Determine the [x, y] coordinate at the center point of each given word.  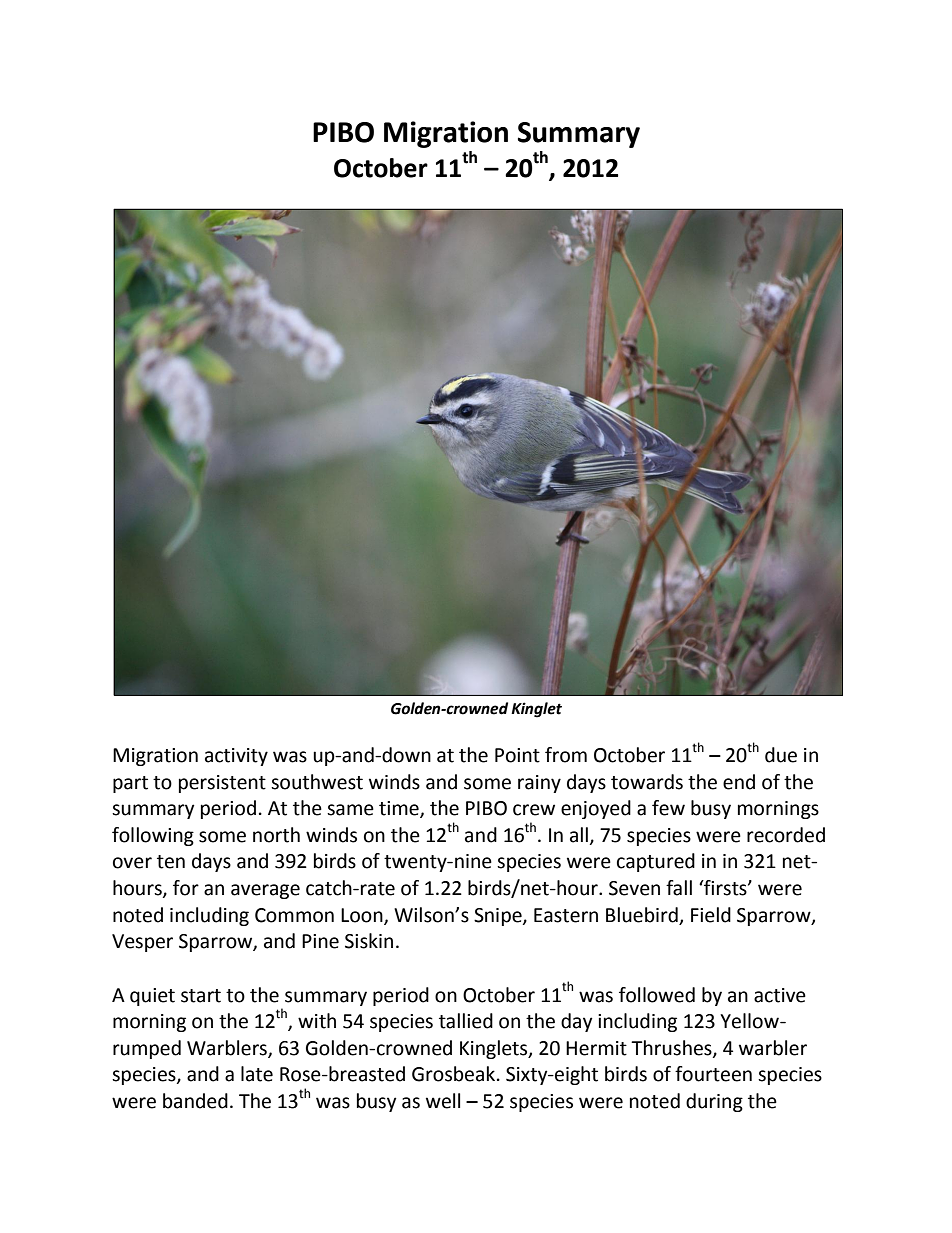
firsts [725, 888]
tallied [466, 1021]
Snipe [499, 917]
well [443, 1101]
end [739, 782]
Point [517, 755]
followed [657, 995]
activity [236, 757]
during [714, 1102]
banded [195, 1101]
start [201, 996]
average [265, 891]
